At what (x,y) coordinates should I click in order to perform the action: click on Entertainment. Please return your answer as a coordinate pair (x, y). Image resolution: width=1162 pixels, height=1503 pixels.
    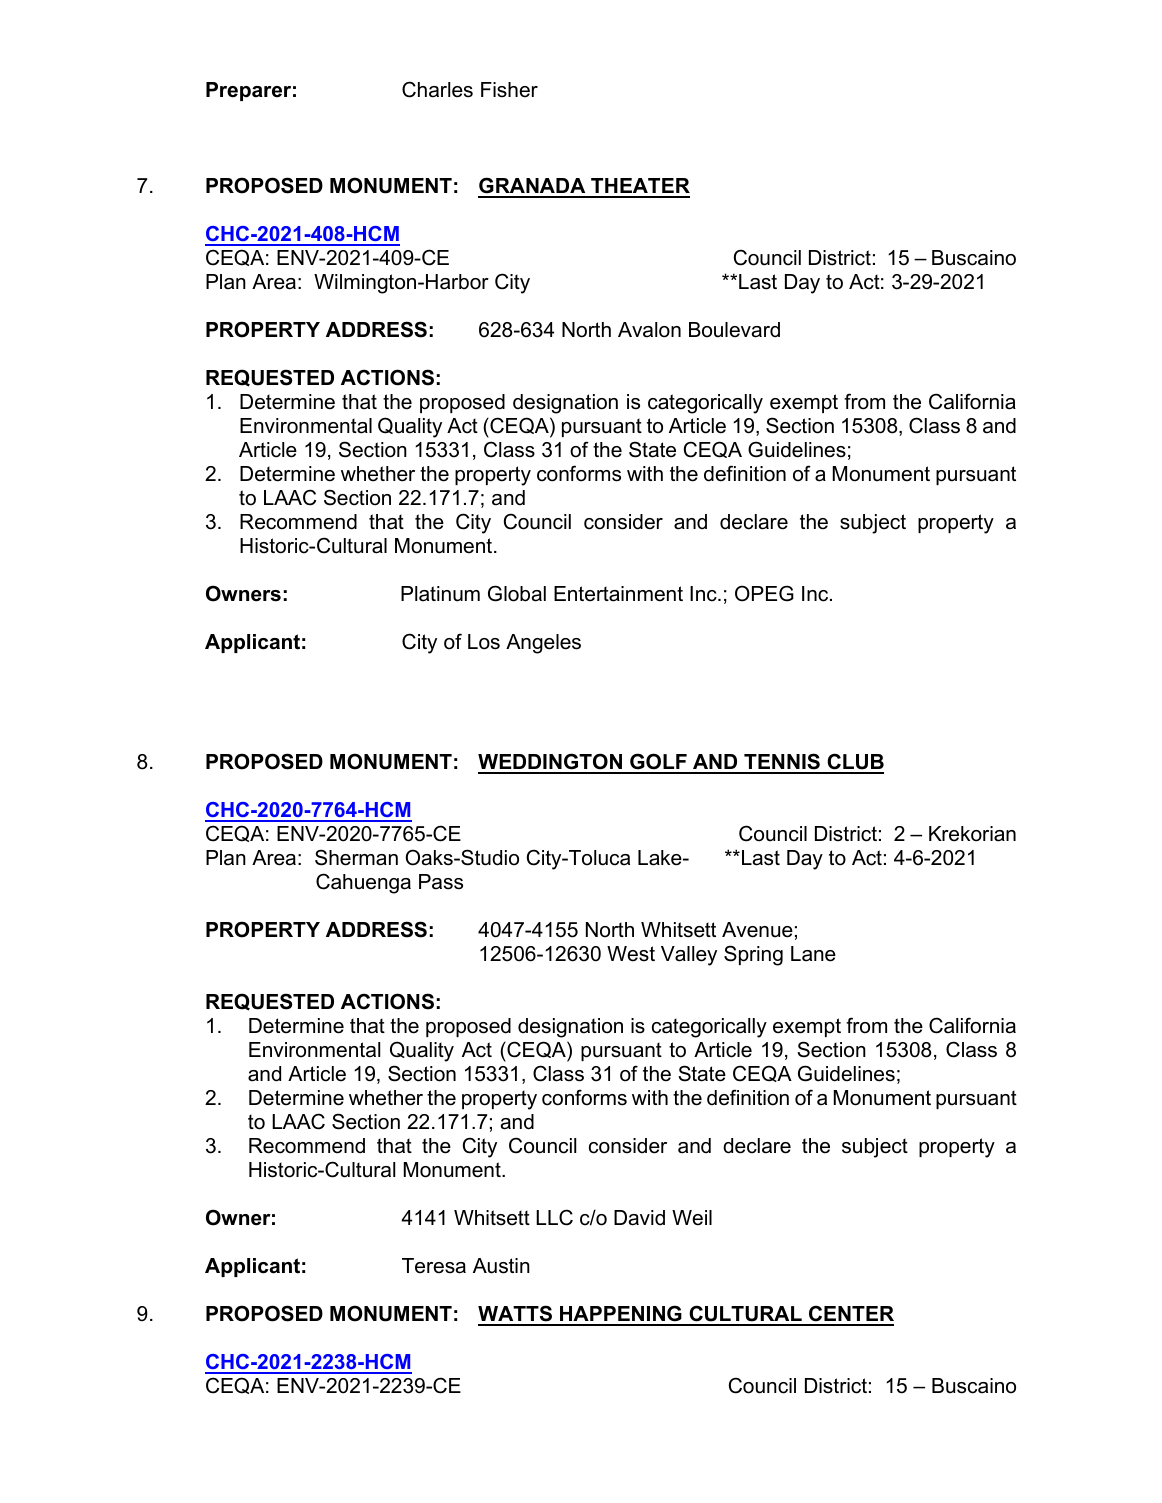
    Looking at the image, I should click on (618, 594).
